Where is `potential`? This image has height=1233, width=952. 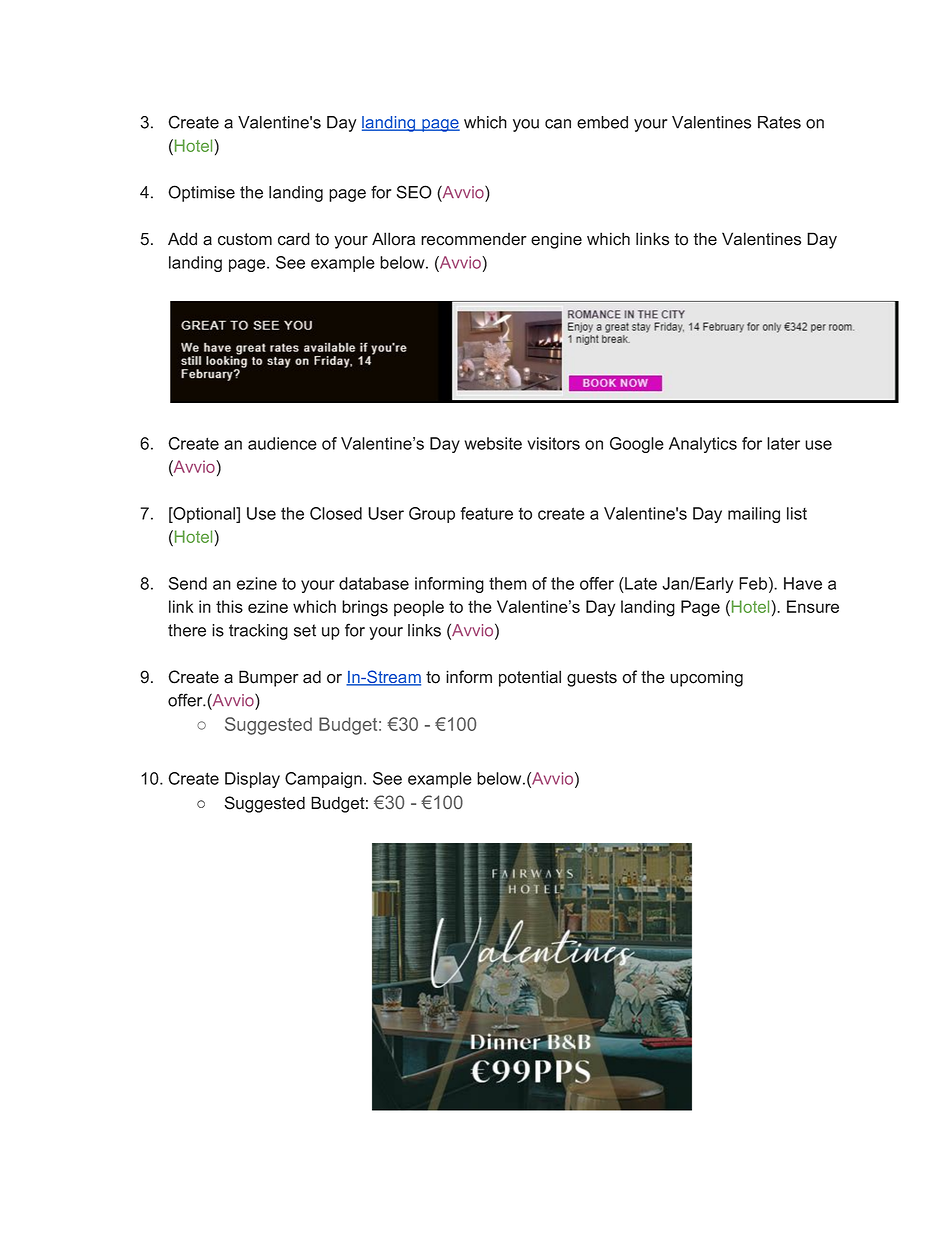 potential is located at coordinates (530, 678).
